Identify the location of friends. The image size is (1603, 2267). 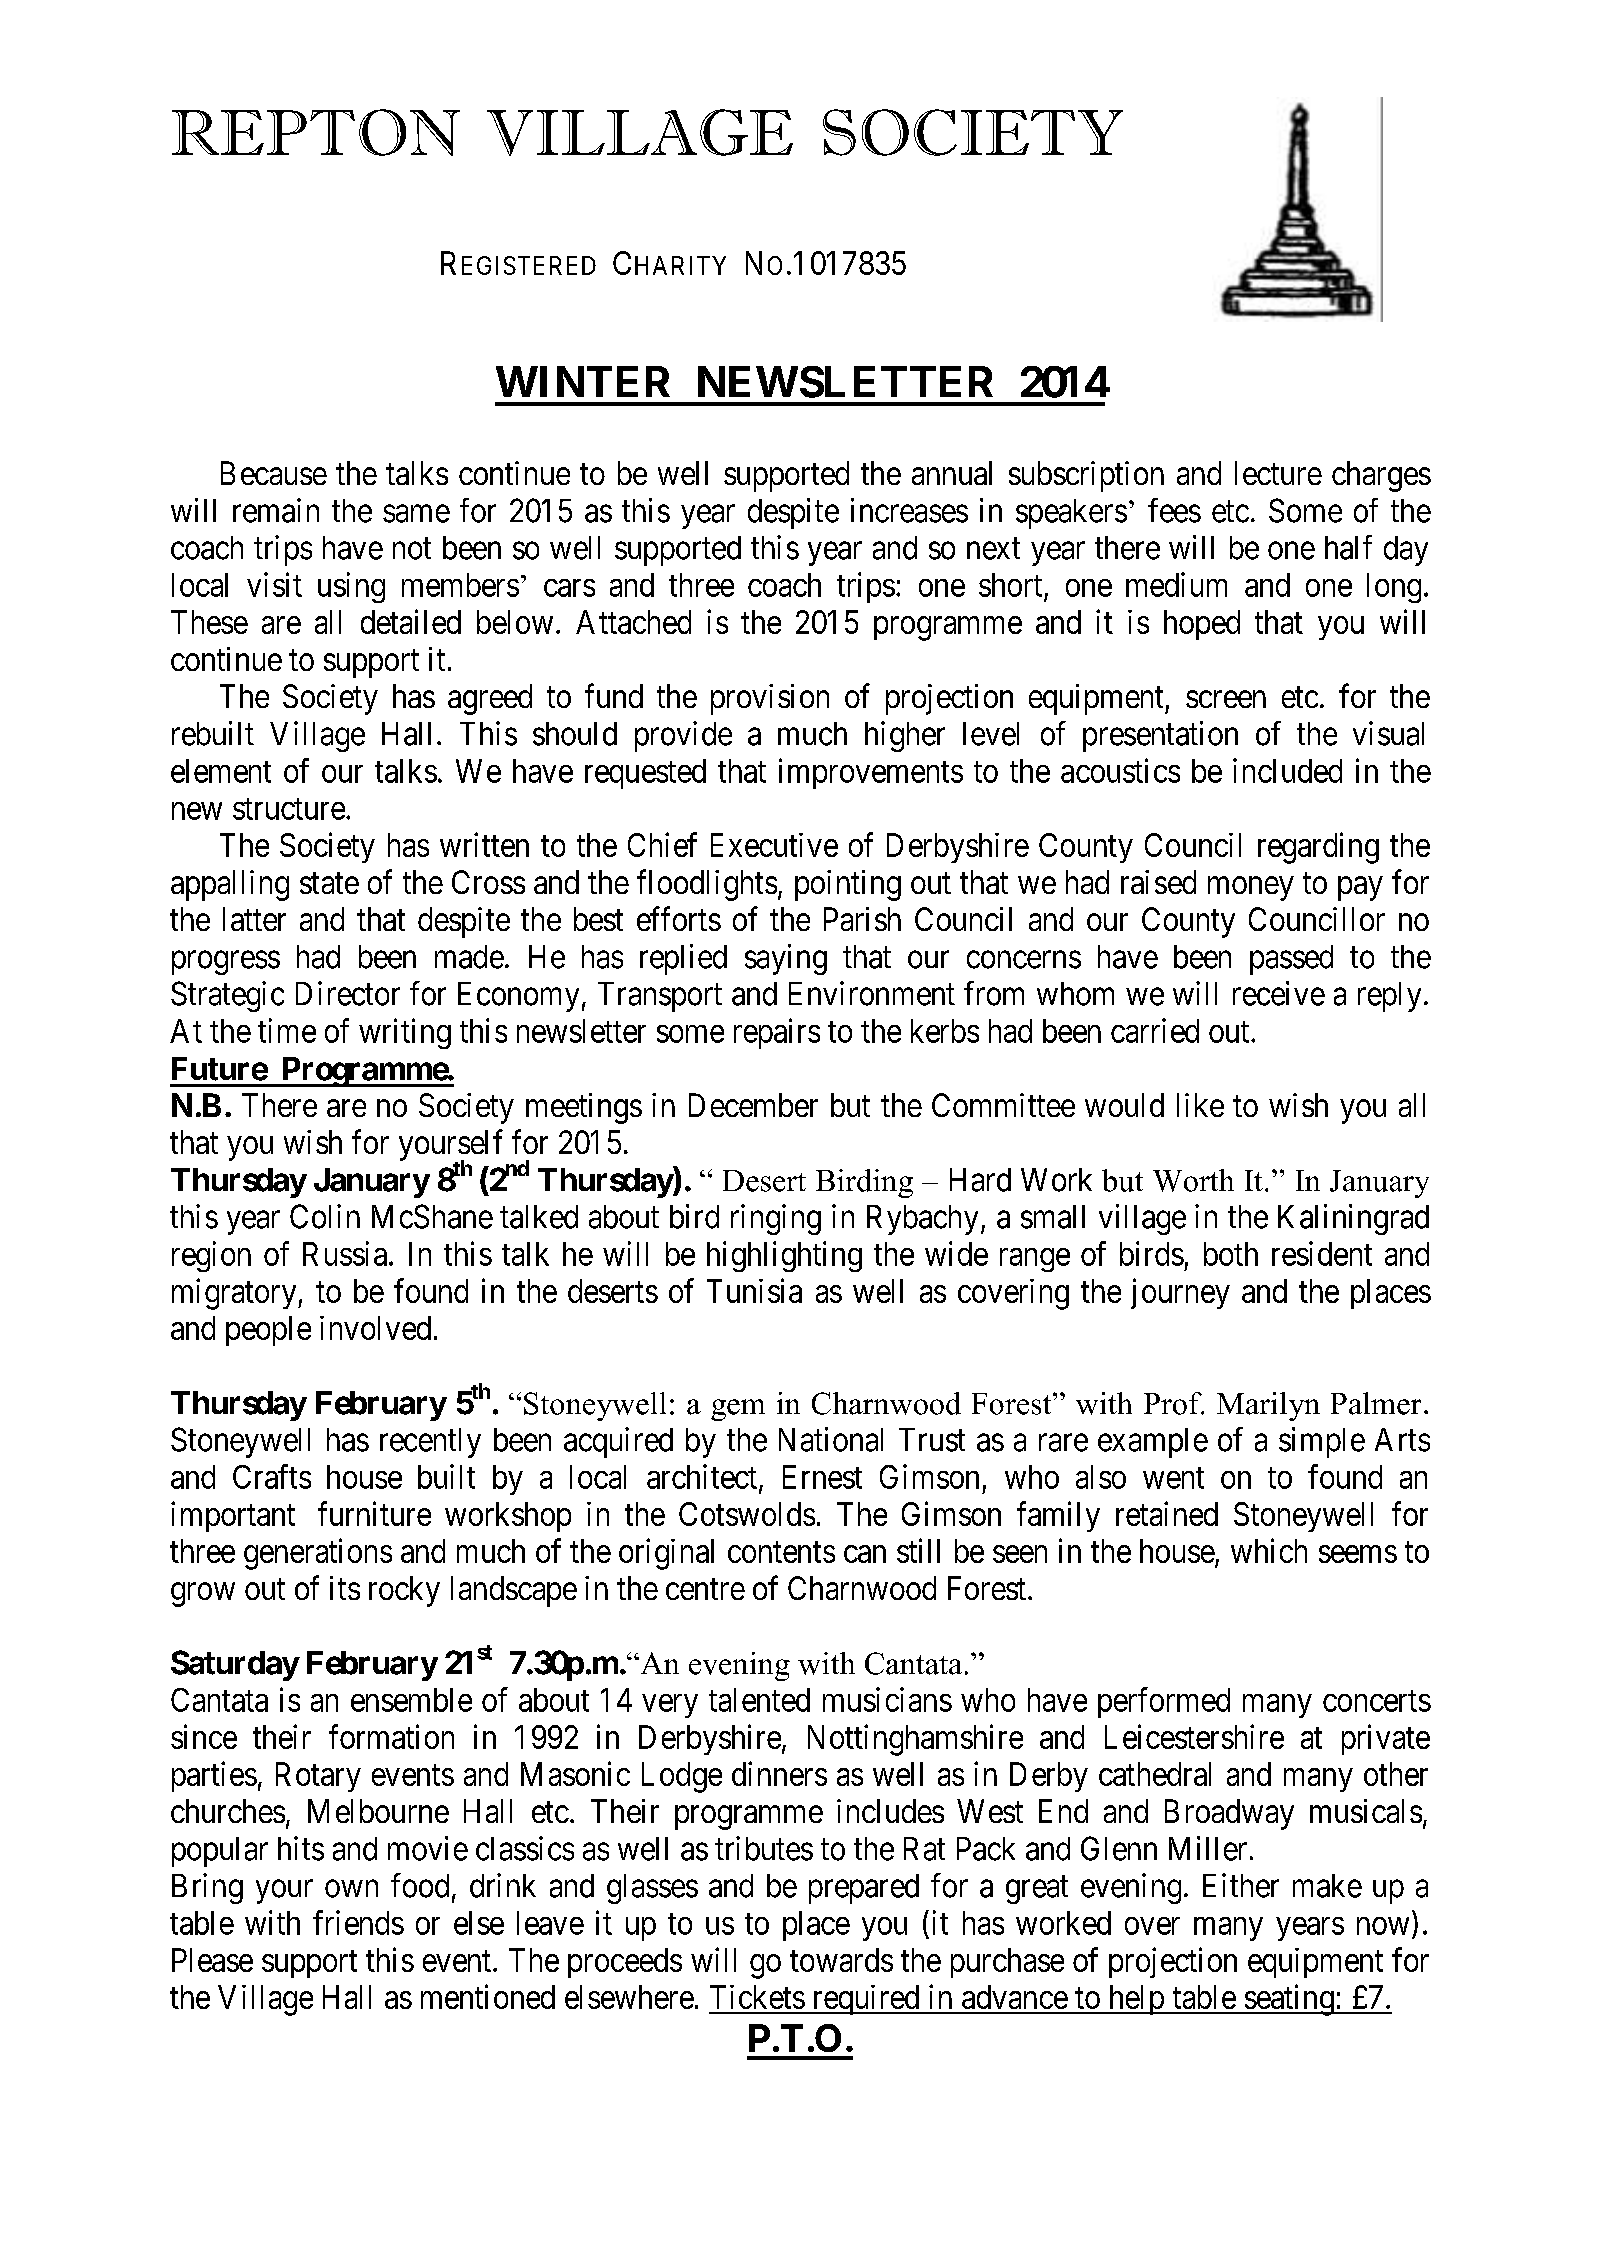
(358, 1922).
